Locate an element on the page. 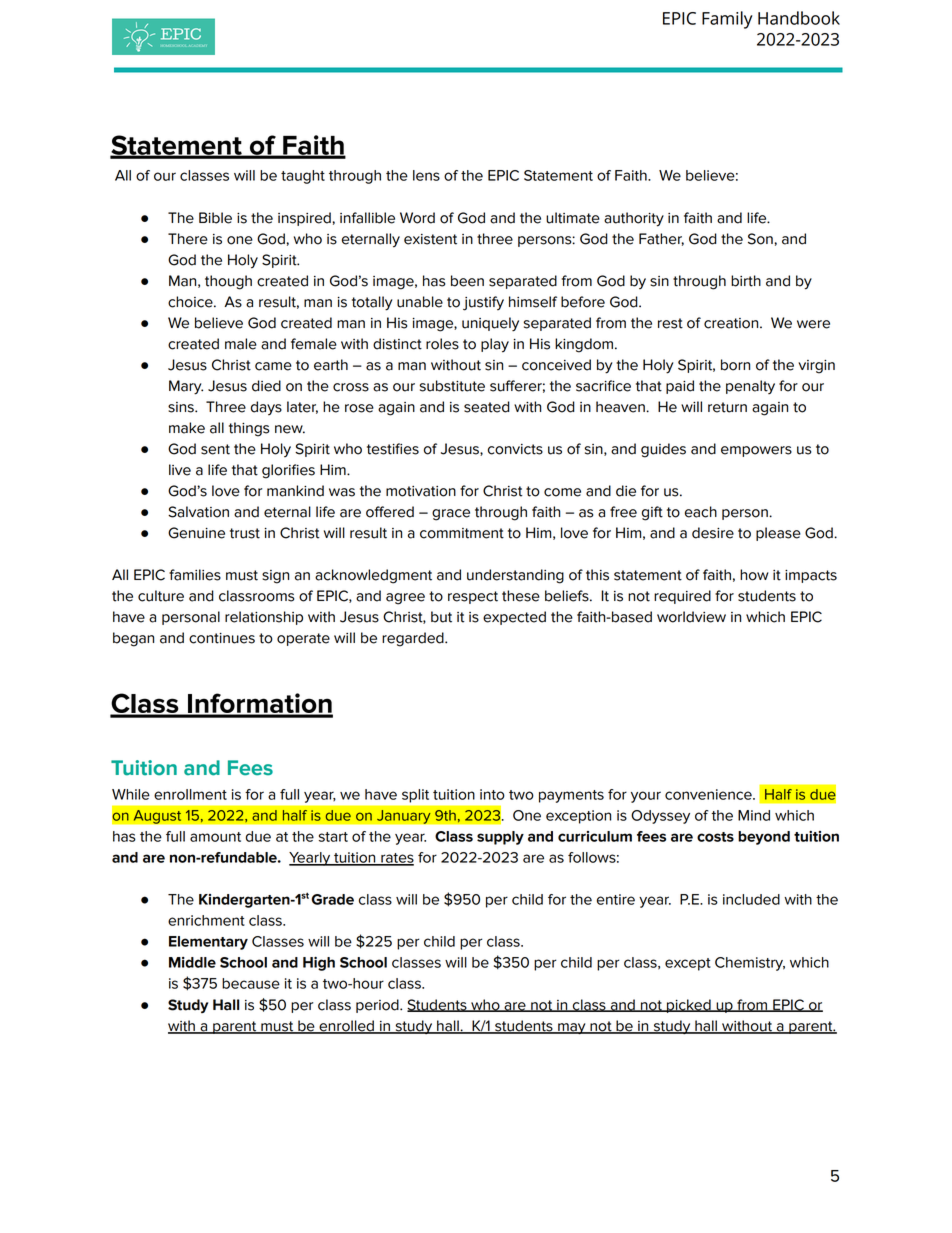 Image resolution: width=952 pixels, height=1233 pixels. Family is located at coordinates (727, 20).
